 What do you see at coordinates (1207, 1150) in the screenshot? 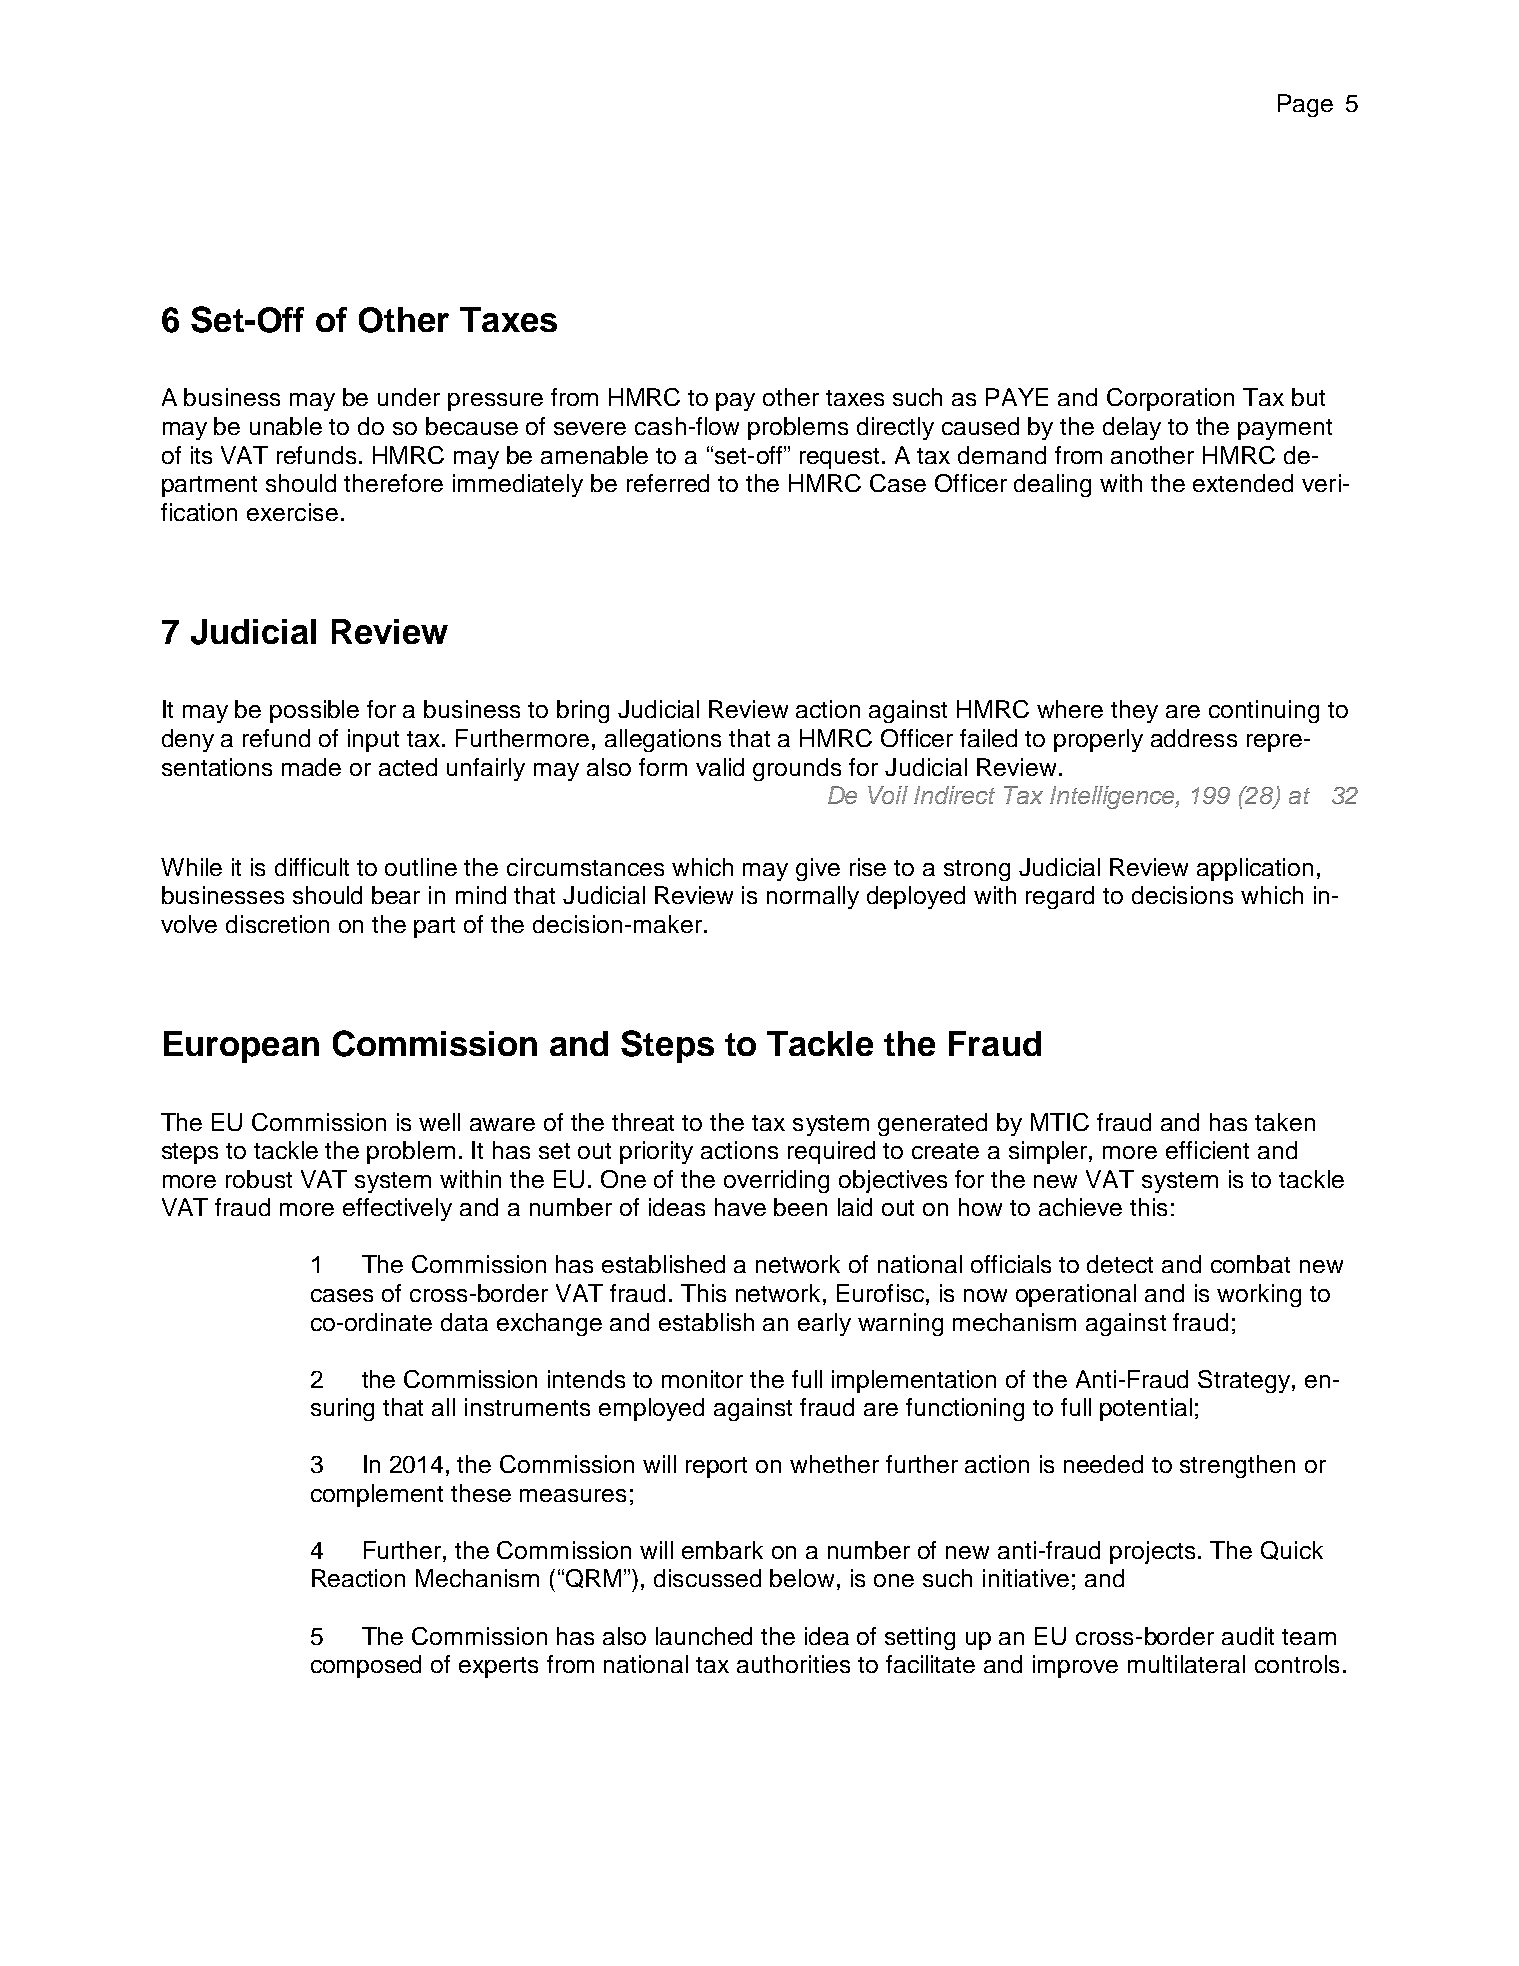
I see `efficient` at bounding box center [1207, 1150].
